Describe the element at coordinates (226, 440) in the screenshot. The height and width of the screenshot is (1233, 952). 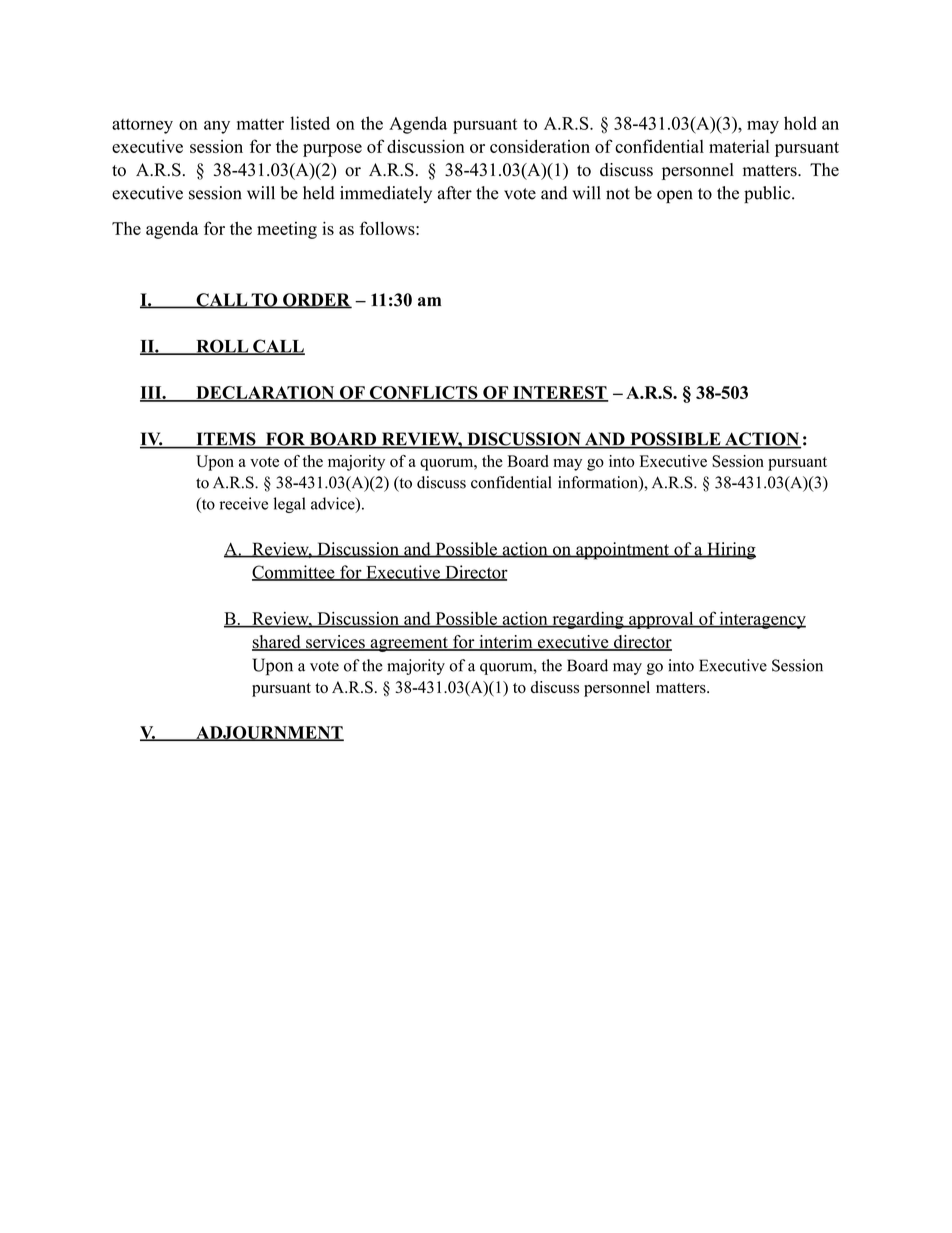
I see `ITEMS` at that location.
